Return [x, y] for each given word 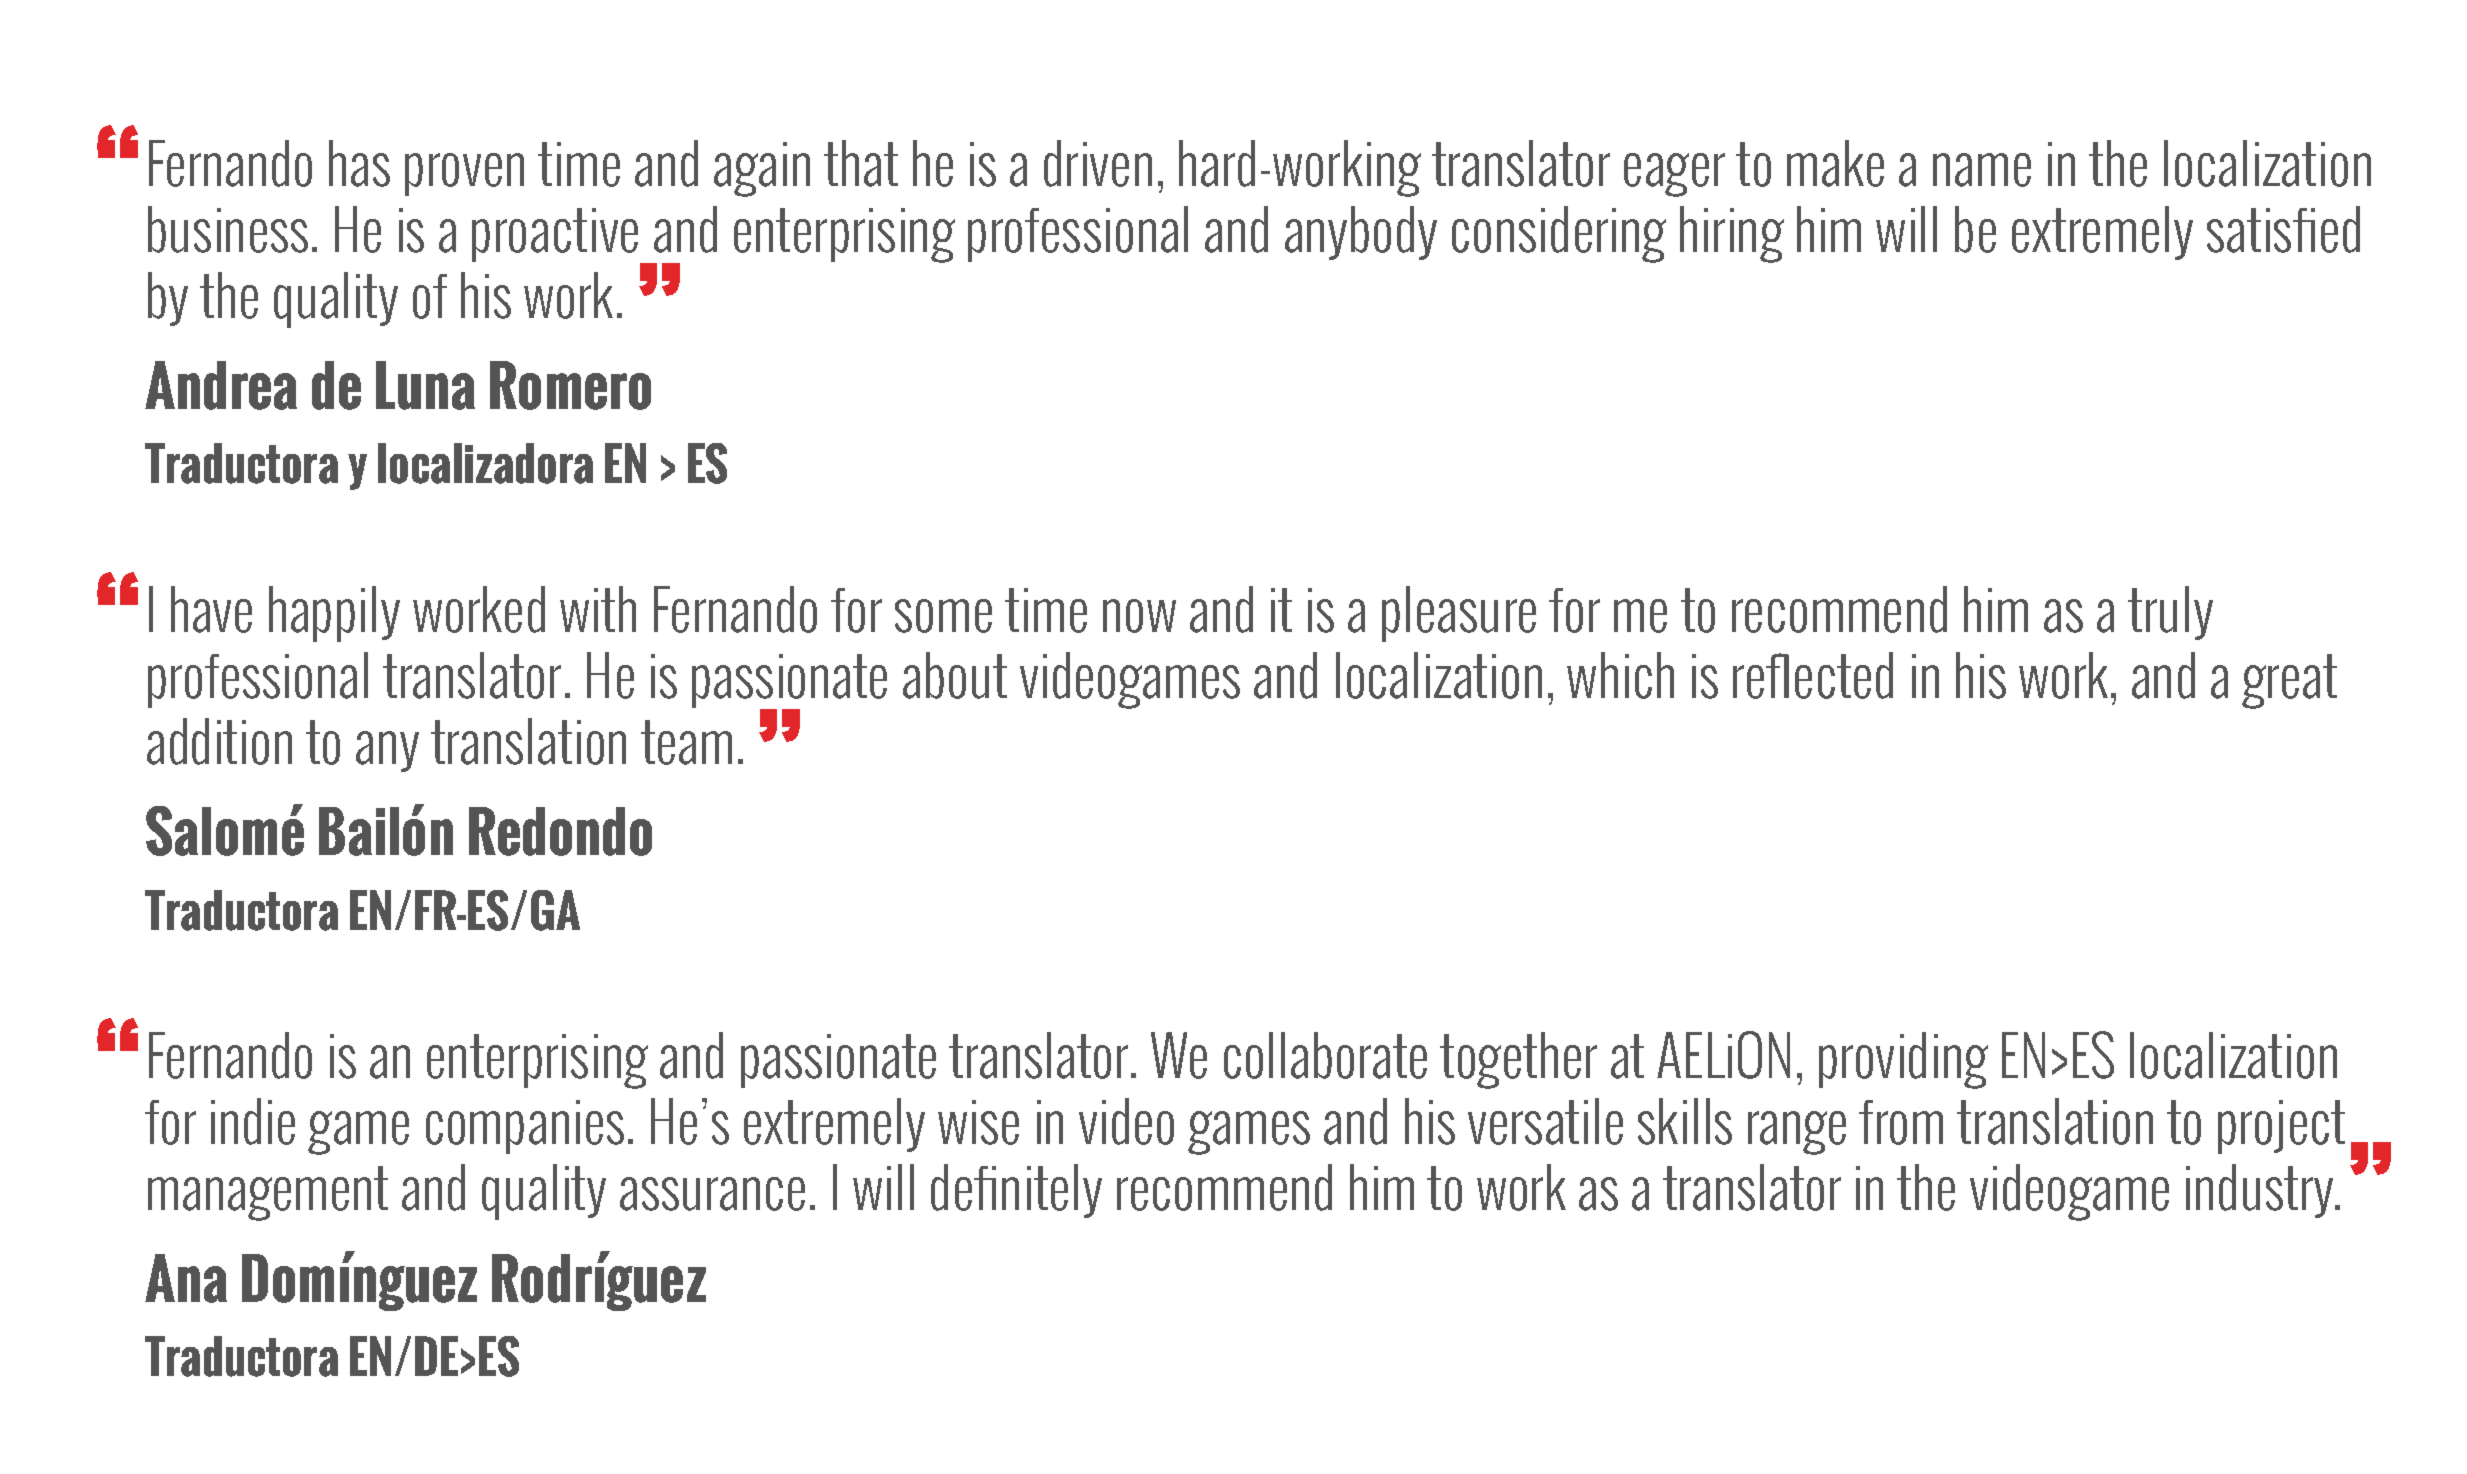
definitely [1016, 1191]
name [1982, 170]
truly [2170, 613]
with [598, 609]
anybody [1361, 233]
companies [525, 1127]
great [2289, 681]
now [1139, 616]
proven [464, 174]
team [686, 742]
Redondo [560, 831]
